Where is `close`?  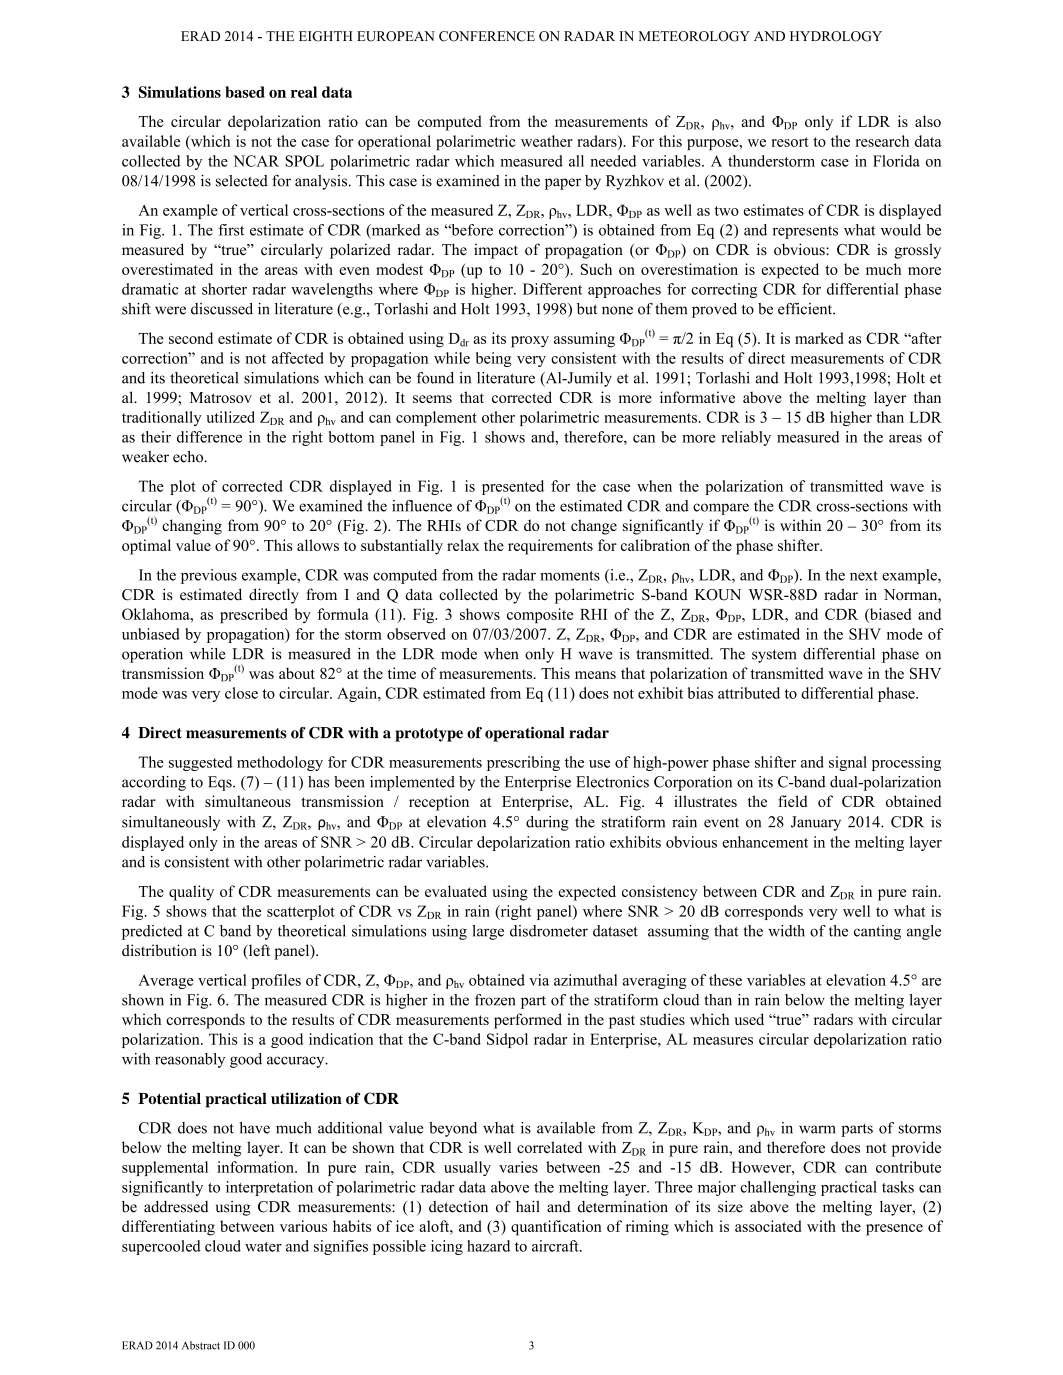 close is located at coordinates (241, 693).
